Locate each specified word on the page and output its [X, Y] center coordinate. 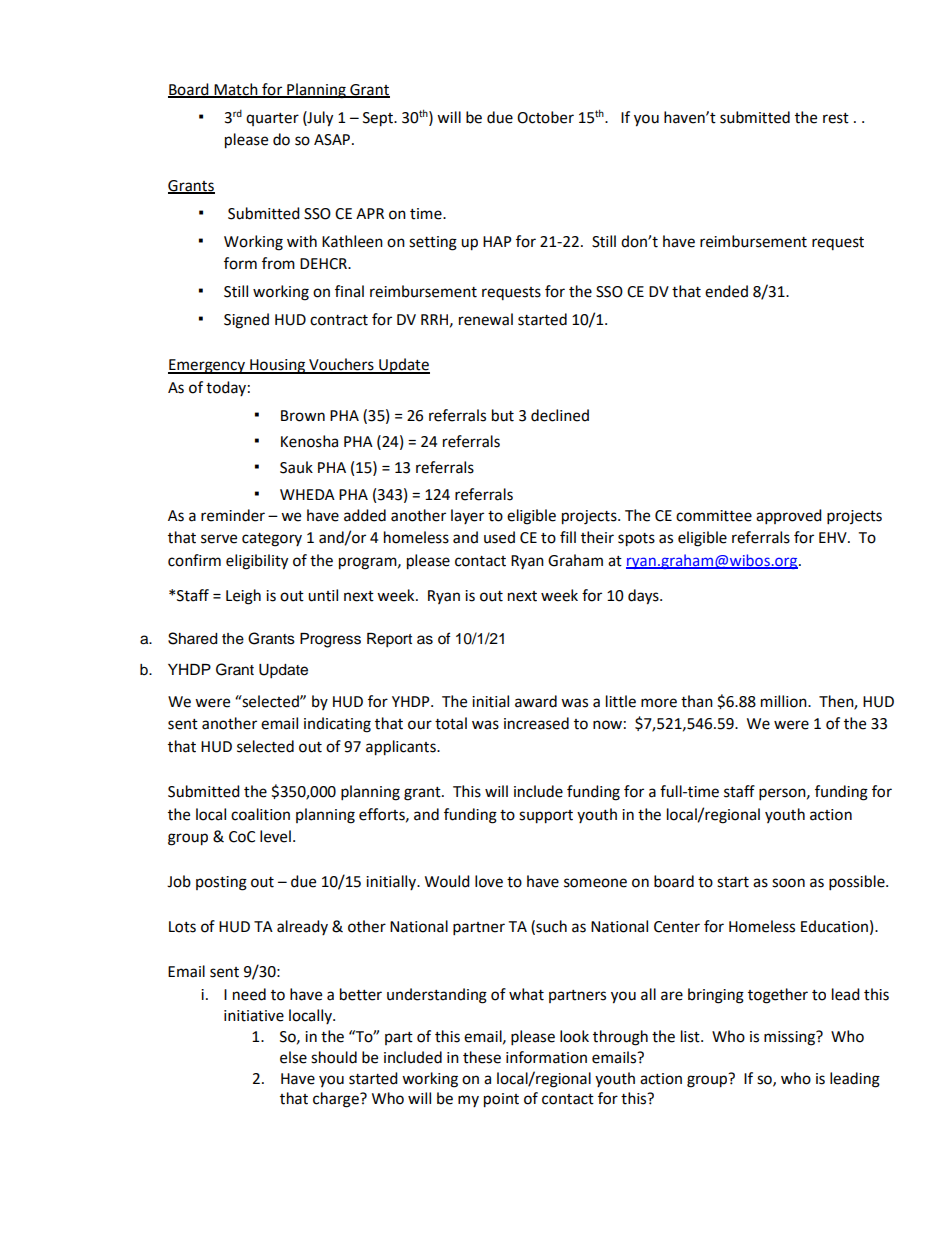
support [546, 817]
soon [788, 883]
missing [791, 1038]
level [275, 836]
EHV [834, 537]
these [482, 1057]
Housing [277, 366]
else [293, 1057]
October [545, 117]
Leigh [243, 597]
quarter [272, 119]
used [499, 537]
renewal [486, 319]
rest [836, 118]
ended [726, 291]
